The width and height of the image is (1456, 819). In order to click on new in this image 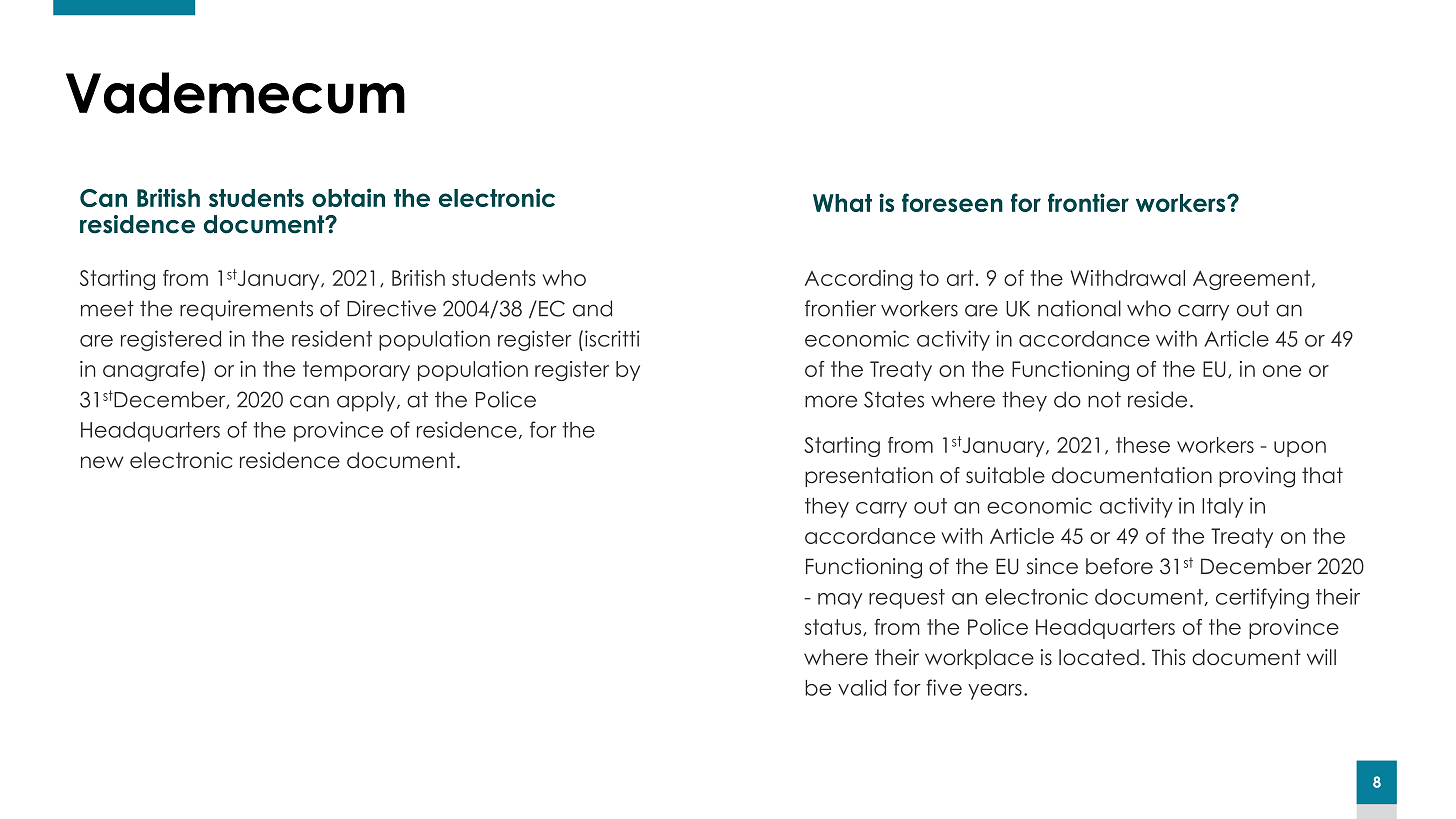, I will do `click(102, 462)`.
